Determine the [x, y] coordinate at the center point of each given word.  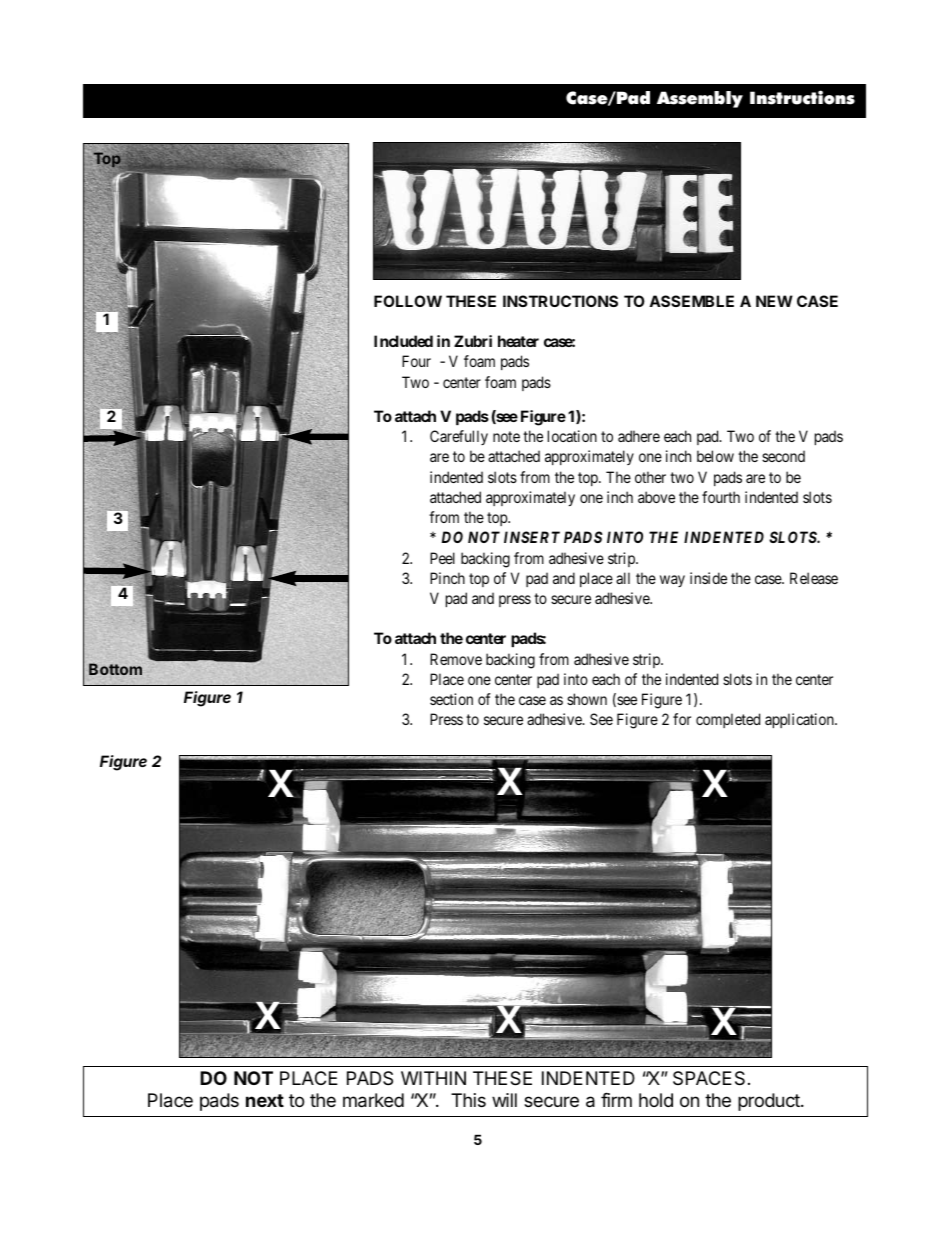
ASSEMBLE [691, 301]
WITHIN [433, 1078]
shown [587, 699]
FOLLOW [408, 301]
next [265, 1100]
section [451, 699]
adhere [639, 436]
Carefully [459, 437]
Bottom [115, 669]
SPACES [709, 1078]
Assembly [700, 99]
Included [403, 341]
